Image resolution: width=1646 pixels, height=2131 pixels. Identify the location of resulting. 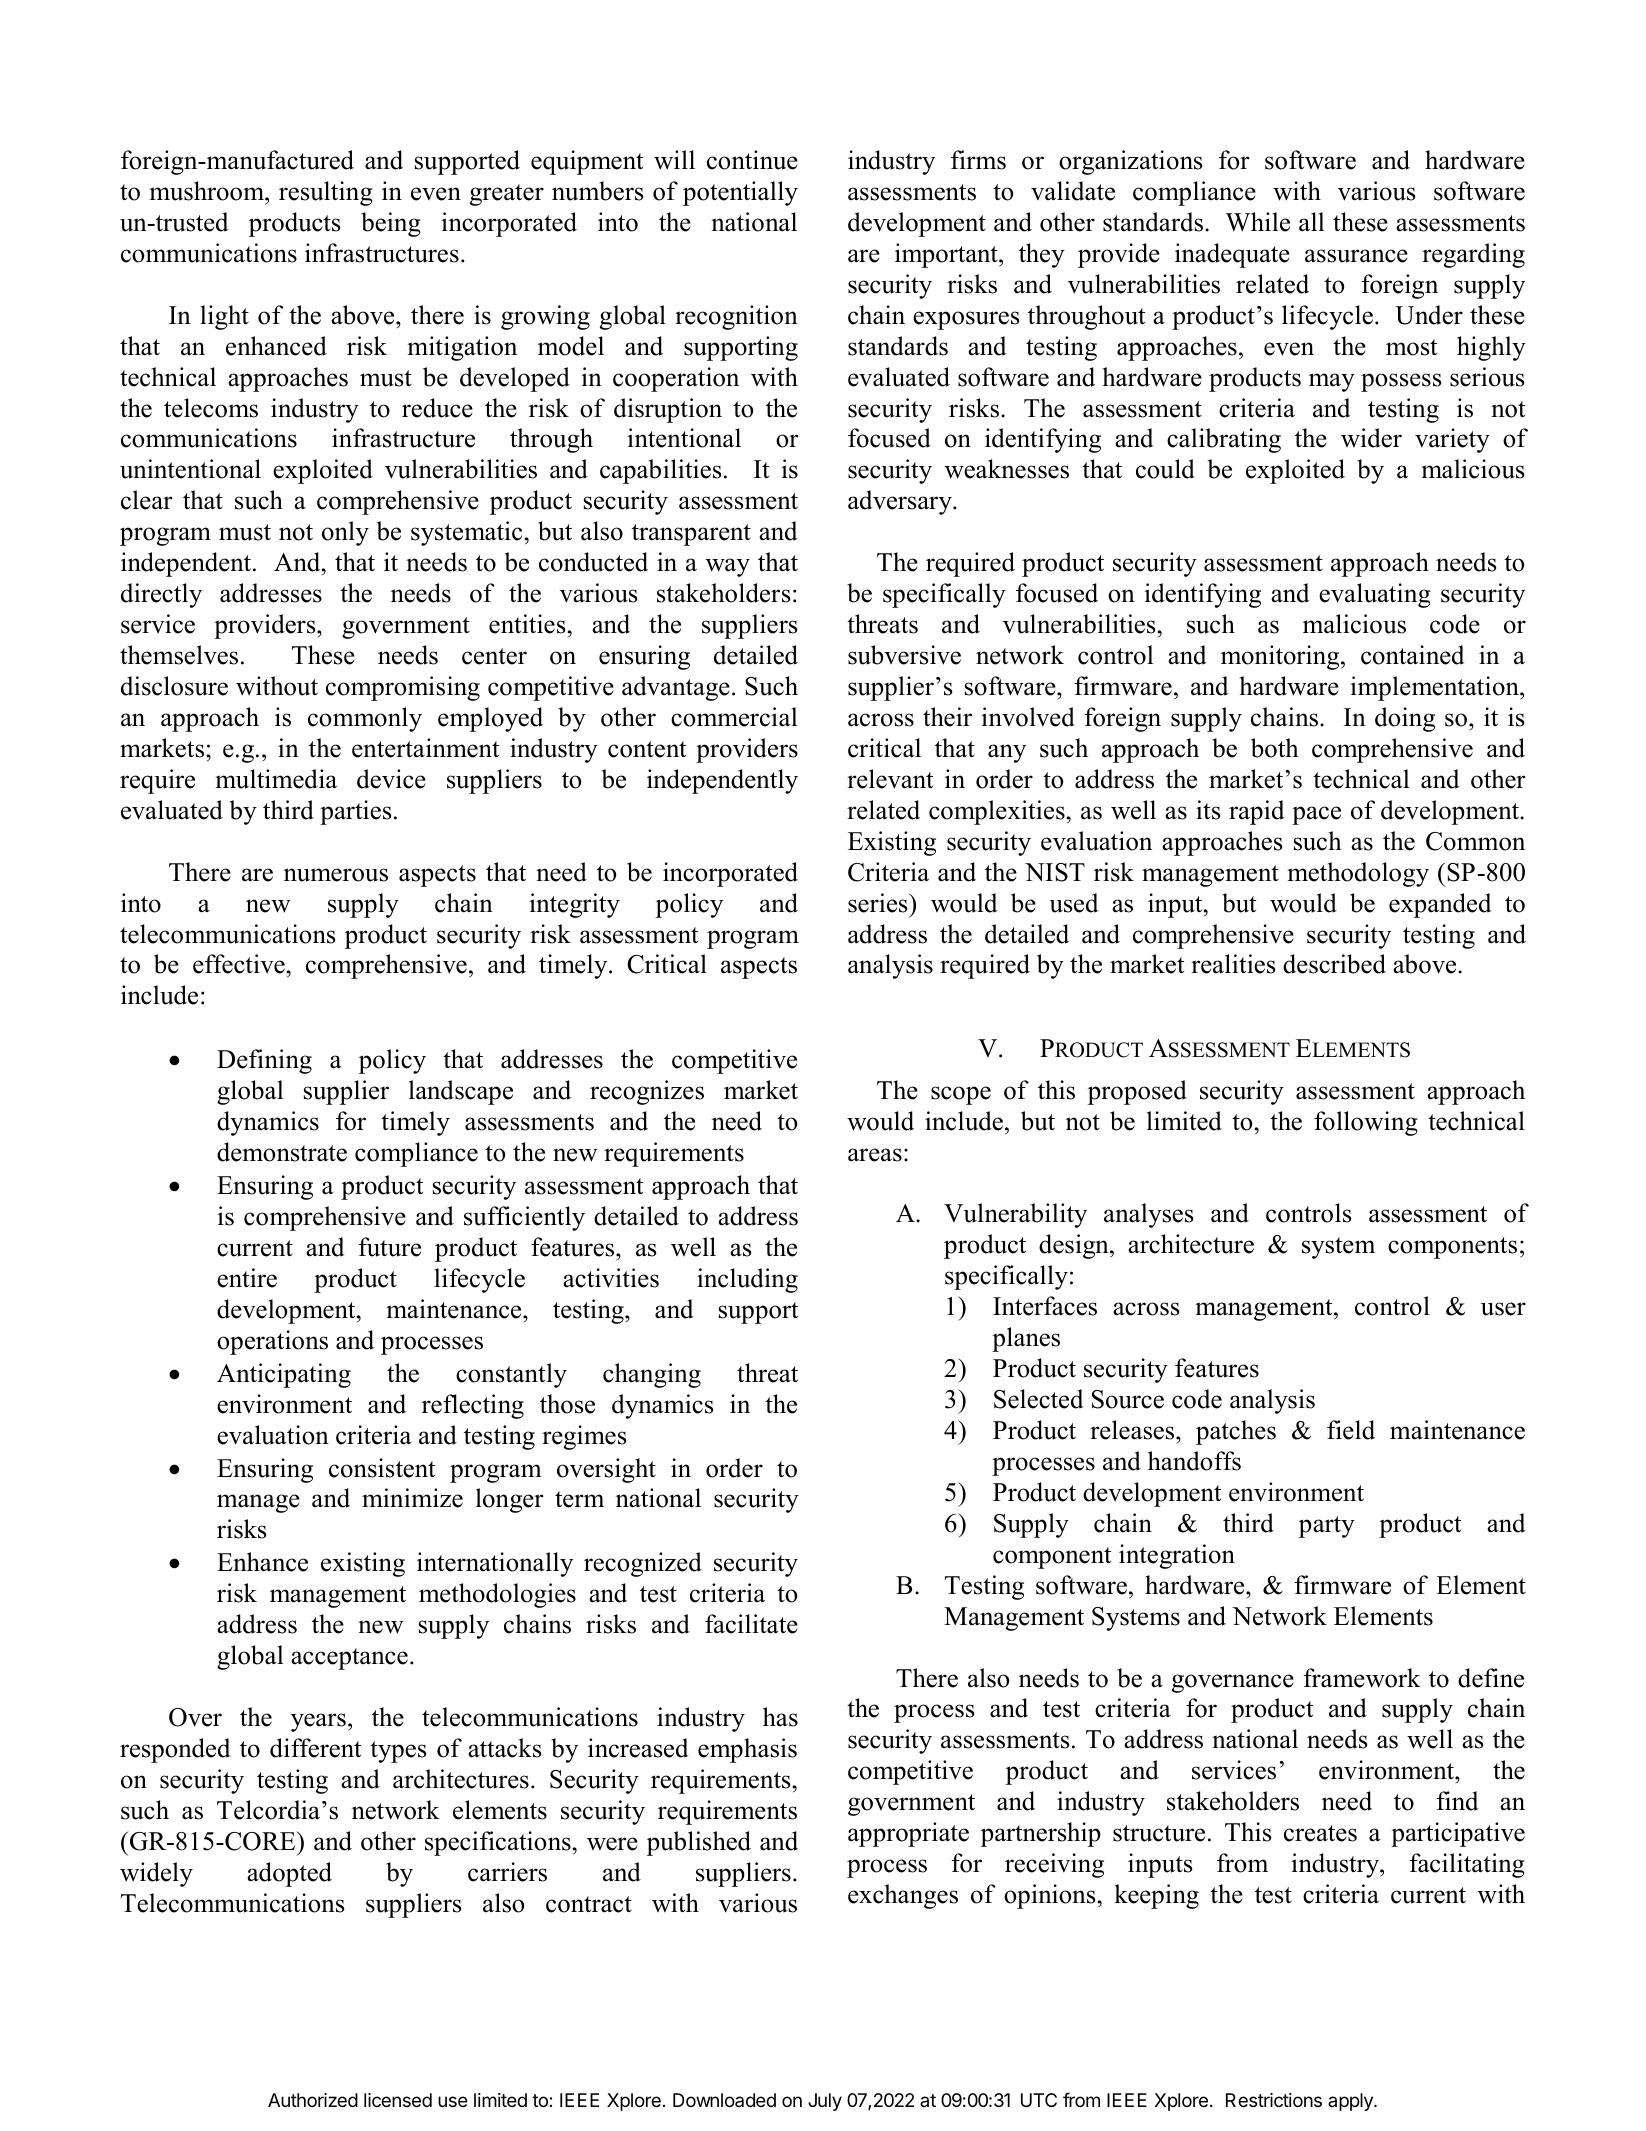
(326, 193).
